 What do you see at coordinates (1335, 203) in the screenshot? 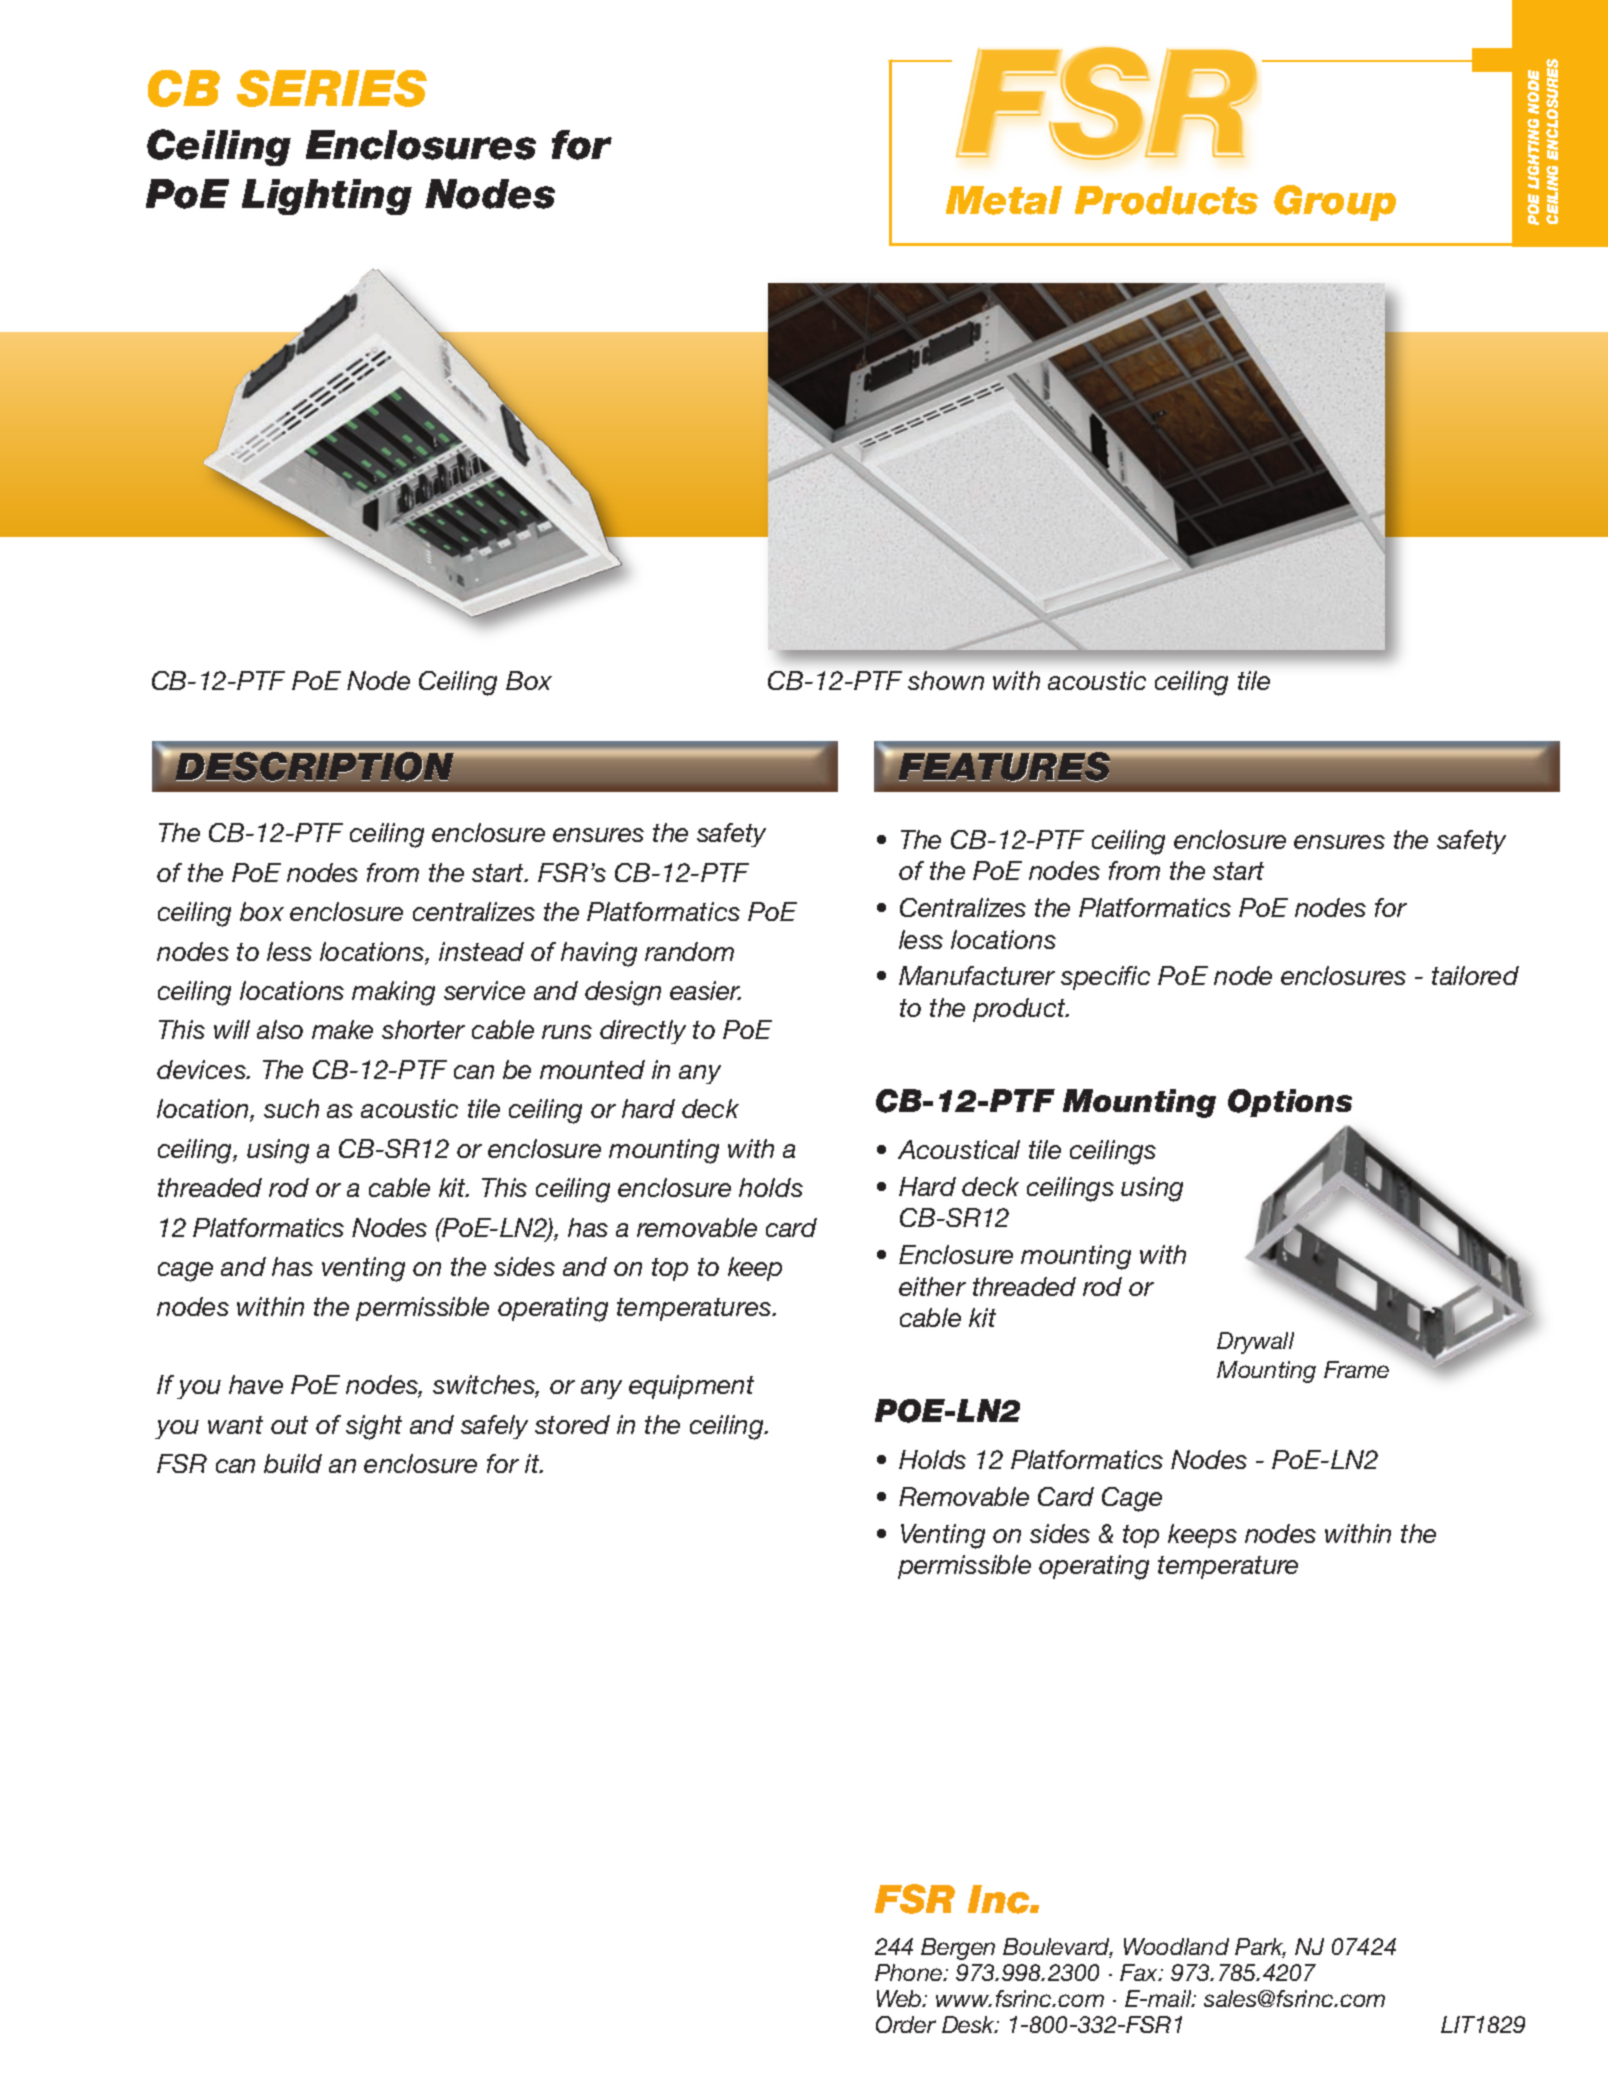
I see `Group` at bounding box center [1335, 203].
